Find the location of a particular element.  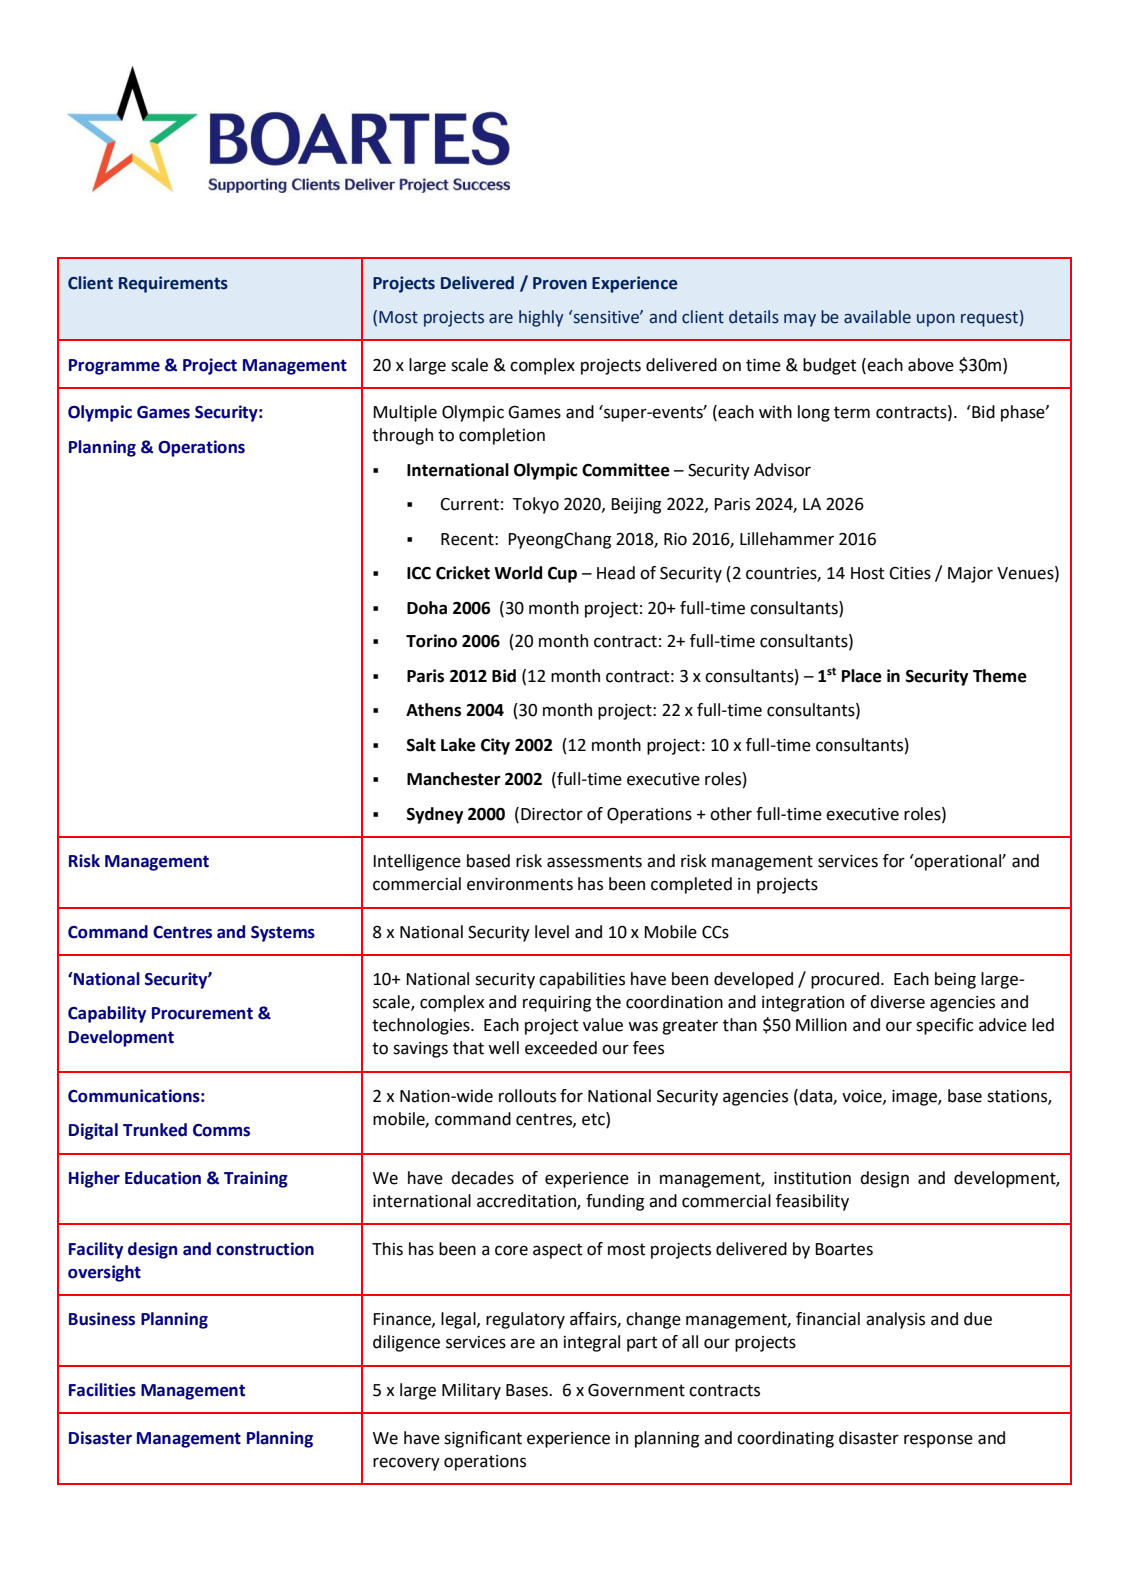

being is located at coordinates (955, 980).
